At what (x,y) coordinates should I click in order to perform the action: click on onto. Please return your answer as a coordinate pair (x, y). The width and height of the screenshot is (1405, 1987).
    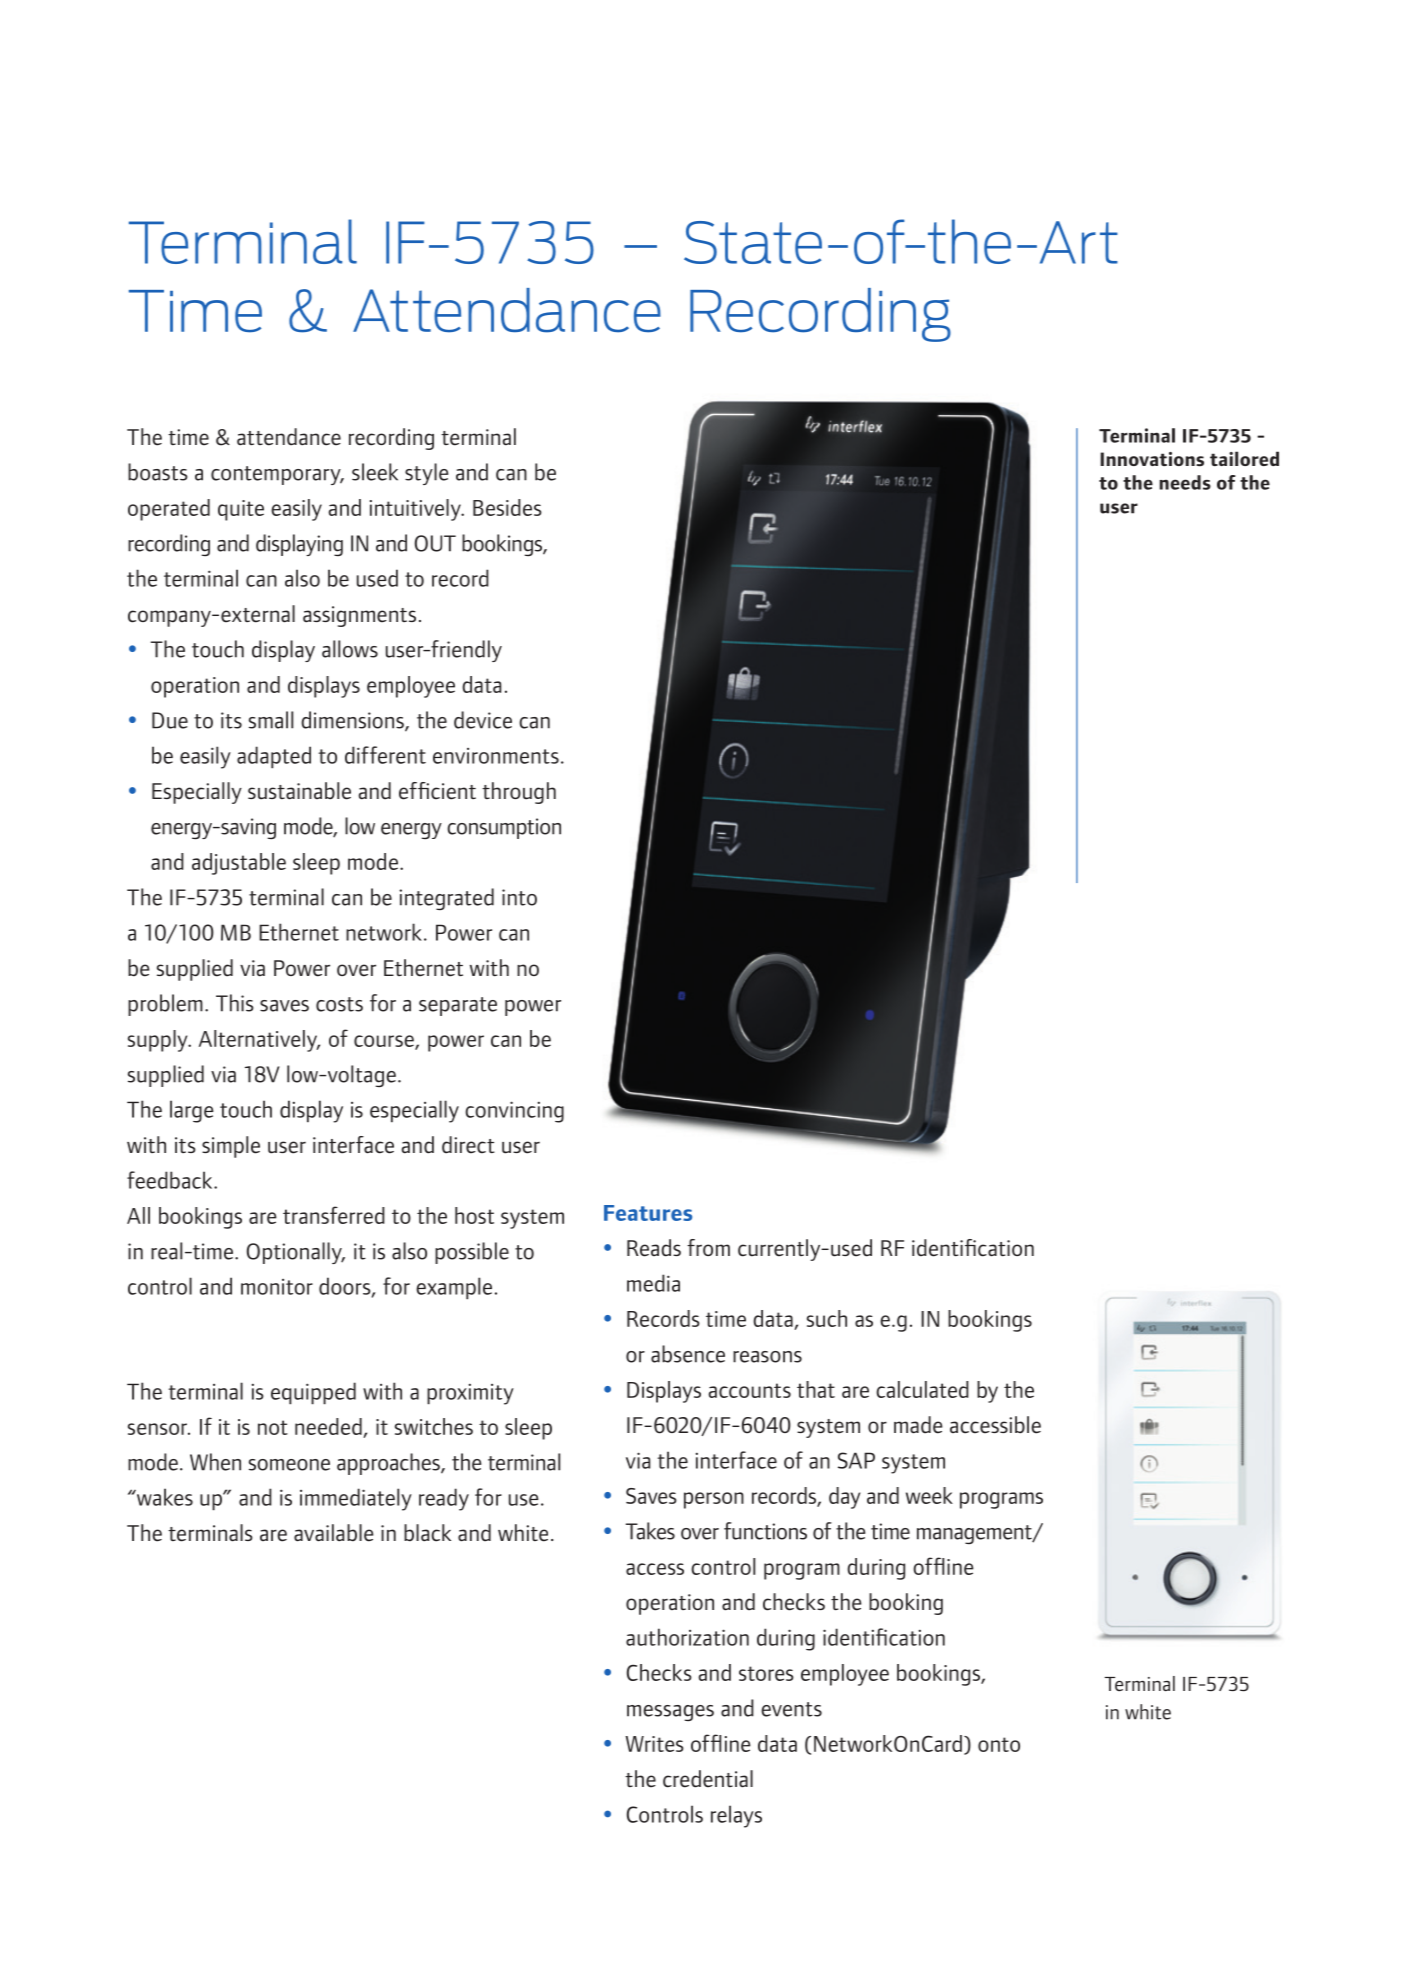
    Looking at the image, I should click on (999, 1744).
